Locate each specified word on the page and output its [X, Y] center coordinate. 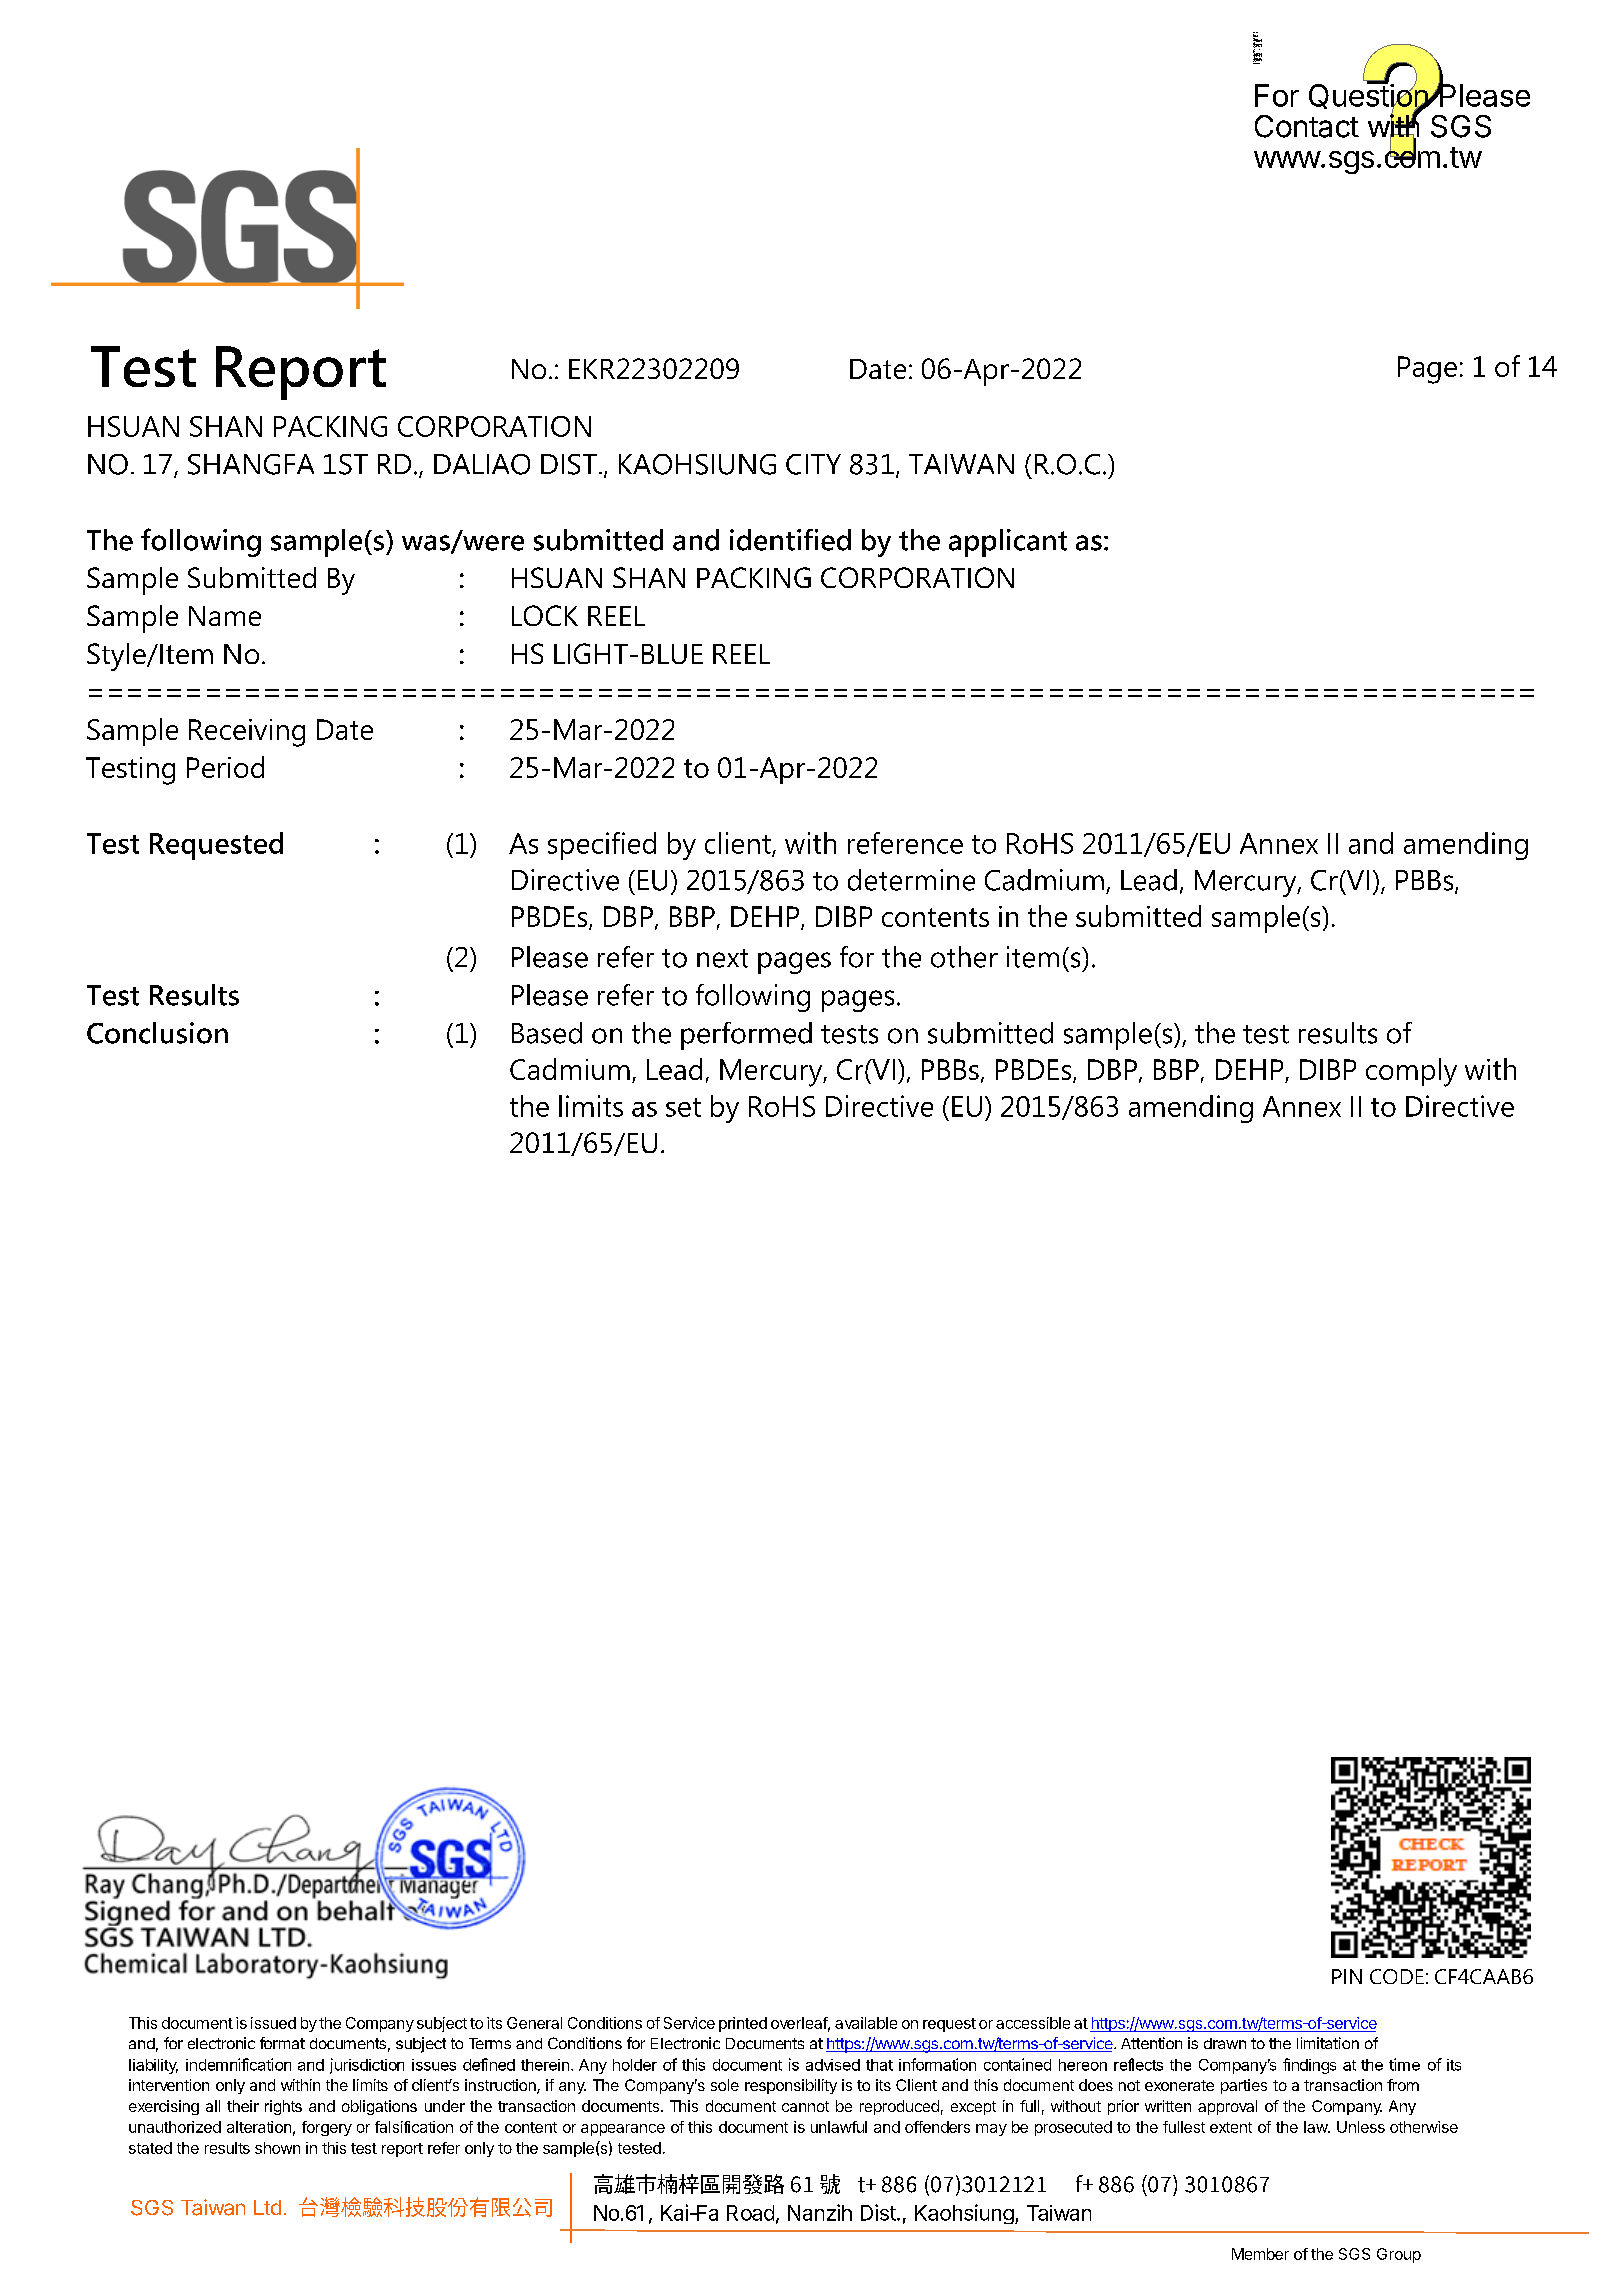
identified [790, 540]
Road [750, 2213]
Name [225, 616]
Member [1260, 2254]
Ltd [267, 2207]
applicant [1008, 543]
